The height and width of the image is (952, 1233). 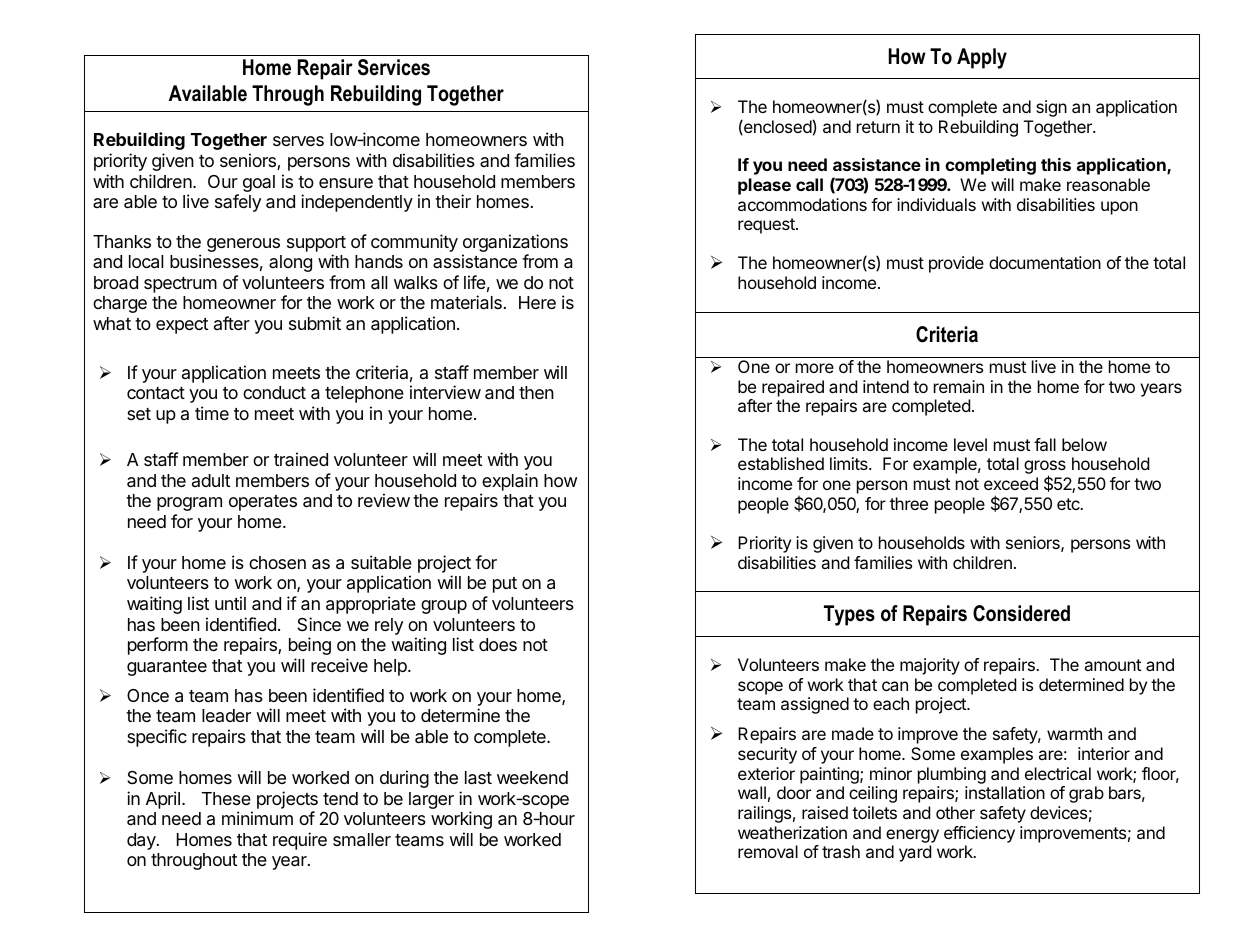 What do you see at coordinates (290, 263) in the image?
I see `along` at bounding box center [290, 263].
